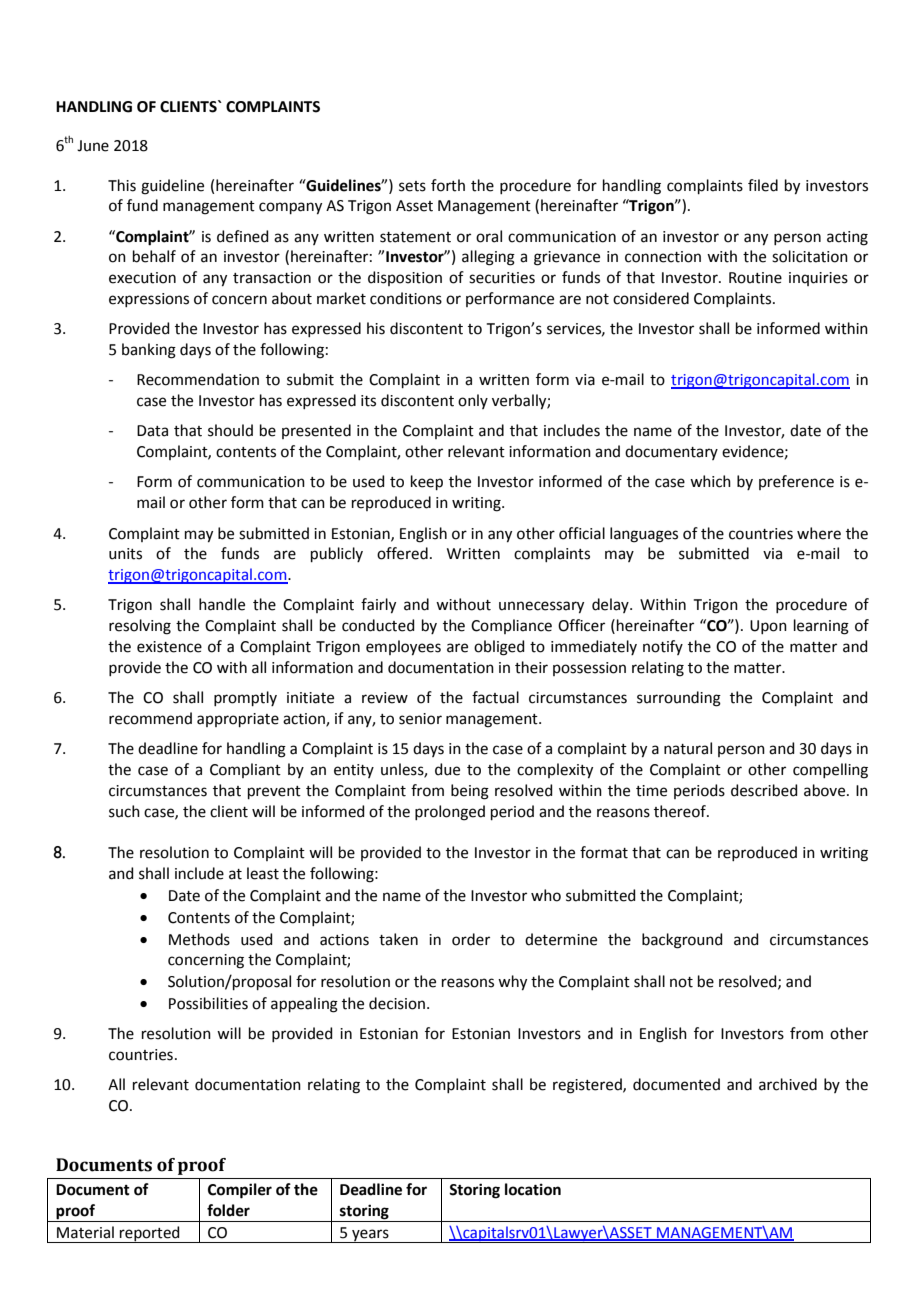 The height and width of the image is (1308, 924). What do you see at coordinates (495, 697) in the image?
I see `factual` at bounding box center [495, 697].
